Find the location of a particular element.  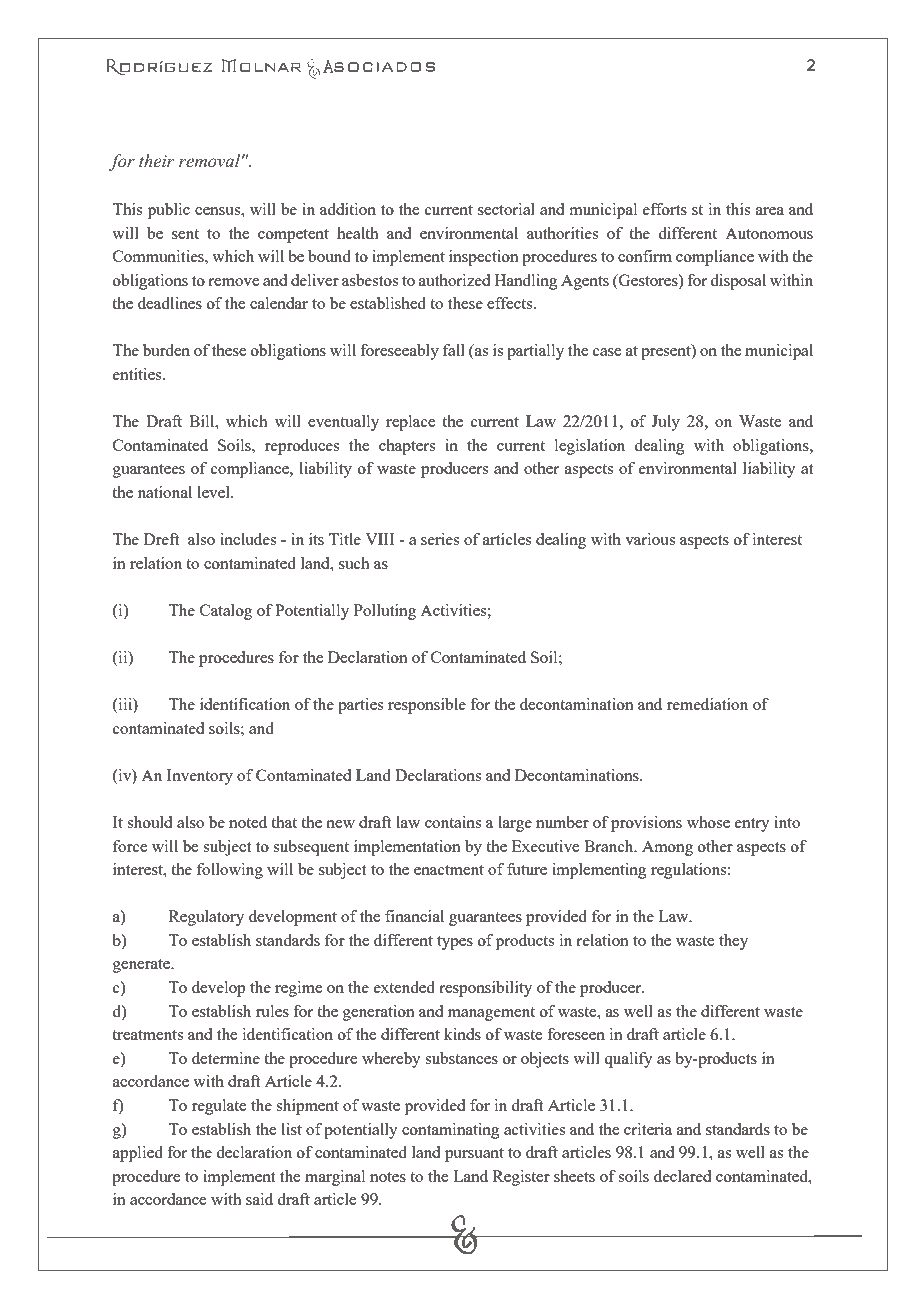

remediation is located at coordinates (707, 704).
